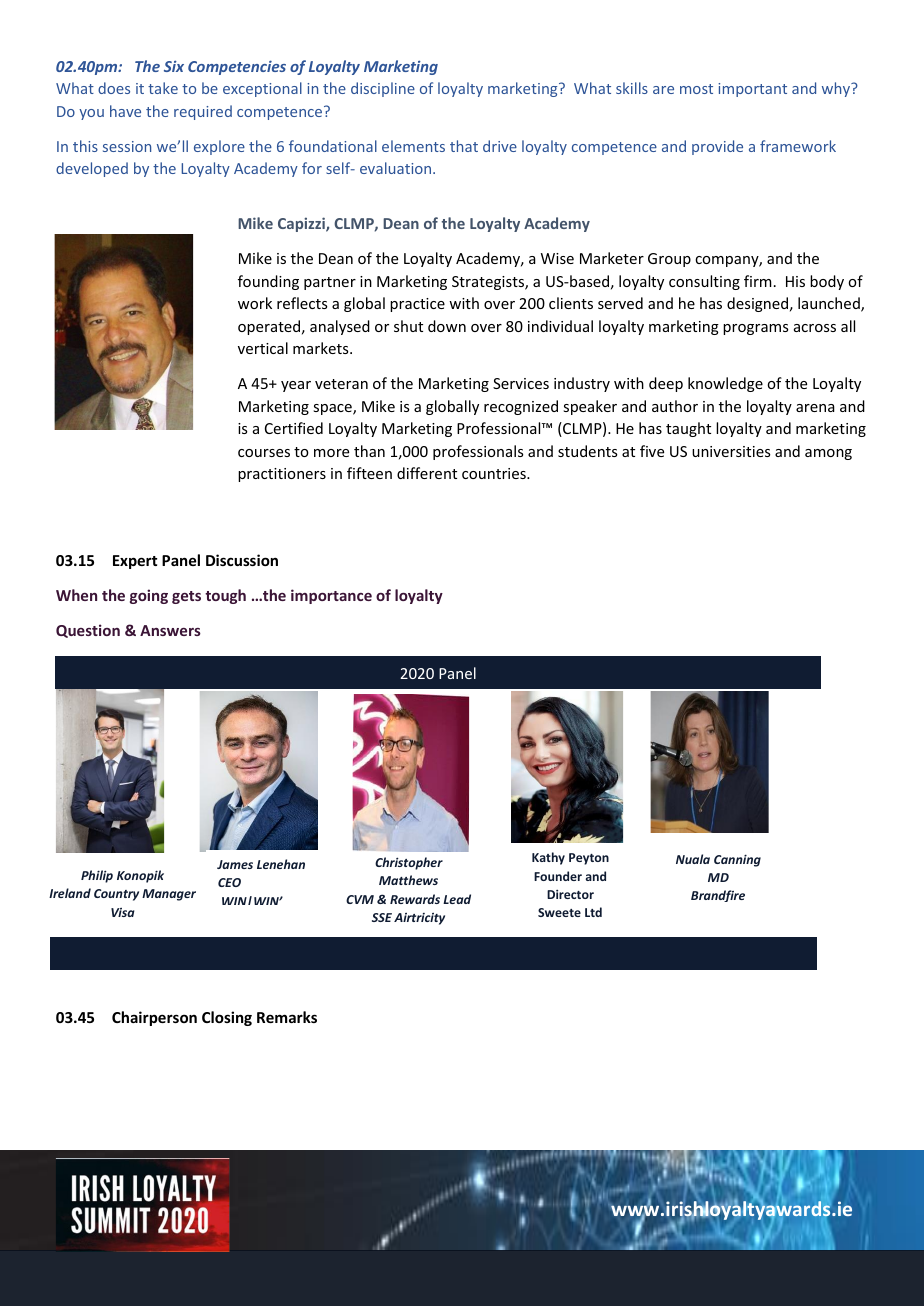  I want to click on Christopher, so click(409, 863).
